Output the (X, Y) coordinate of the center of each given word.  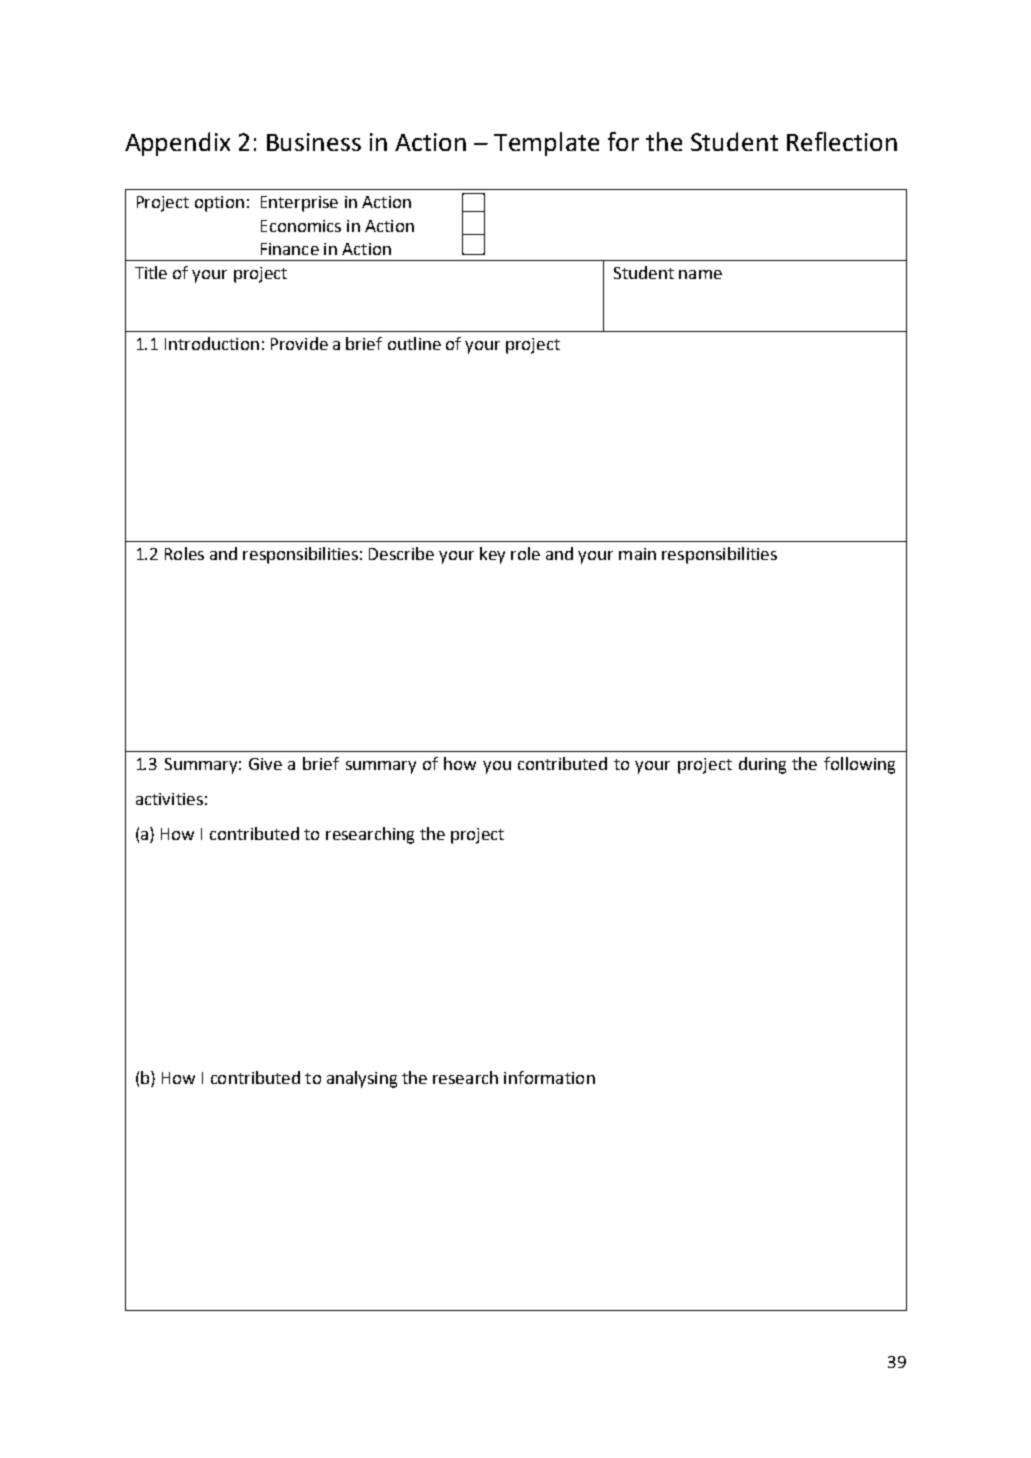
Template (546, 144)
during (762, 765)
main (637, 554)
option (219, 204)
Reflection (842, 141)
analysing (362, 1079)
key (492, 555)
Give (265, 764)
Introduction (212, 343)
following (859, 765)
